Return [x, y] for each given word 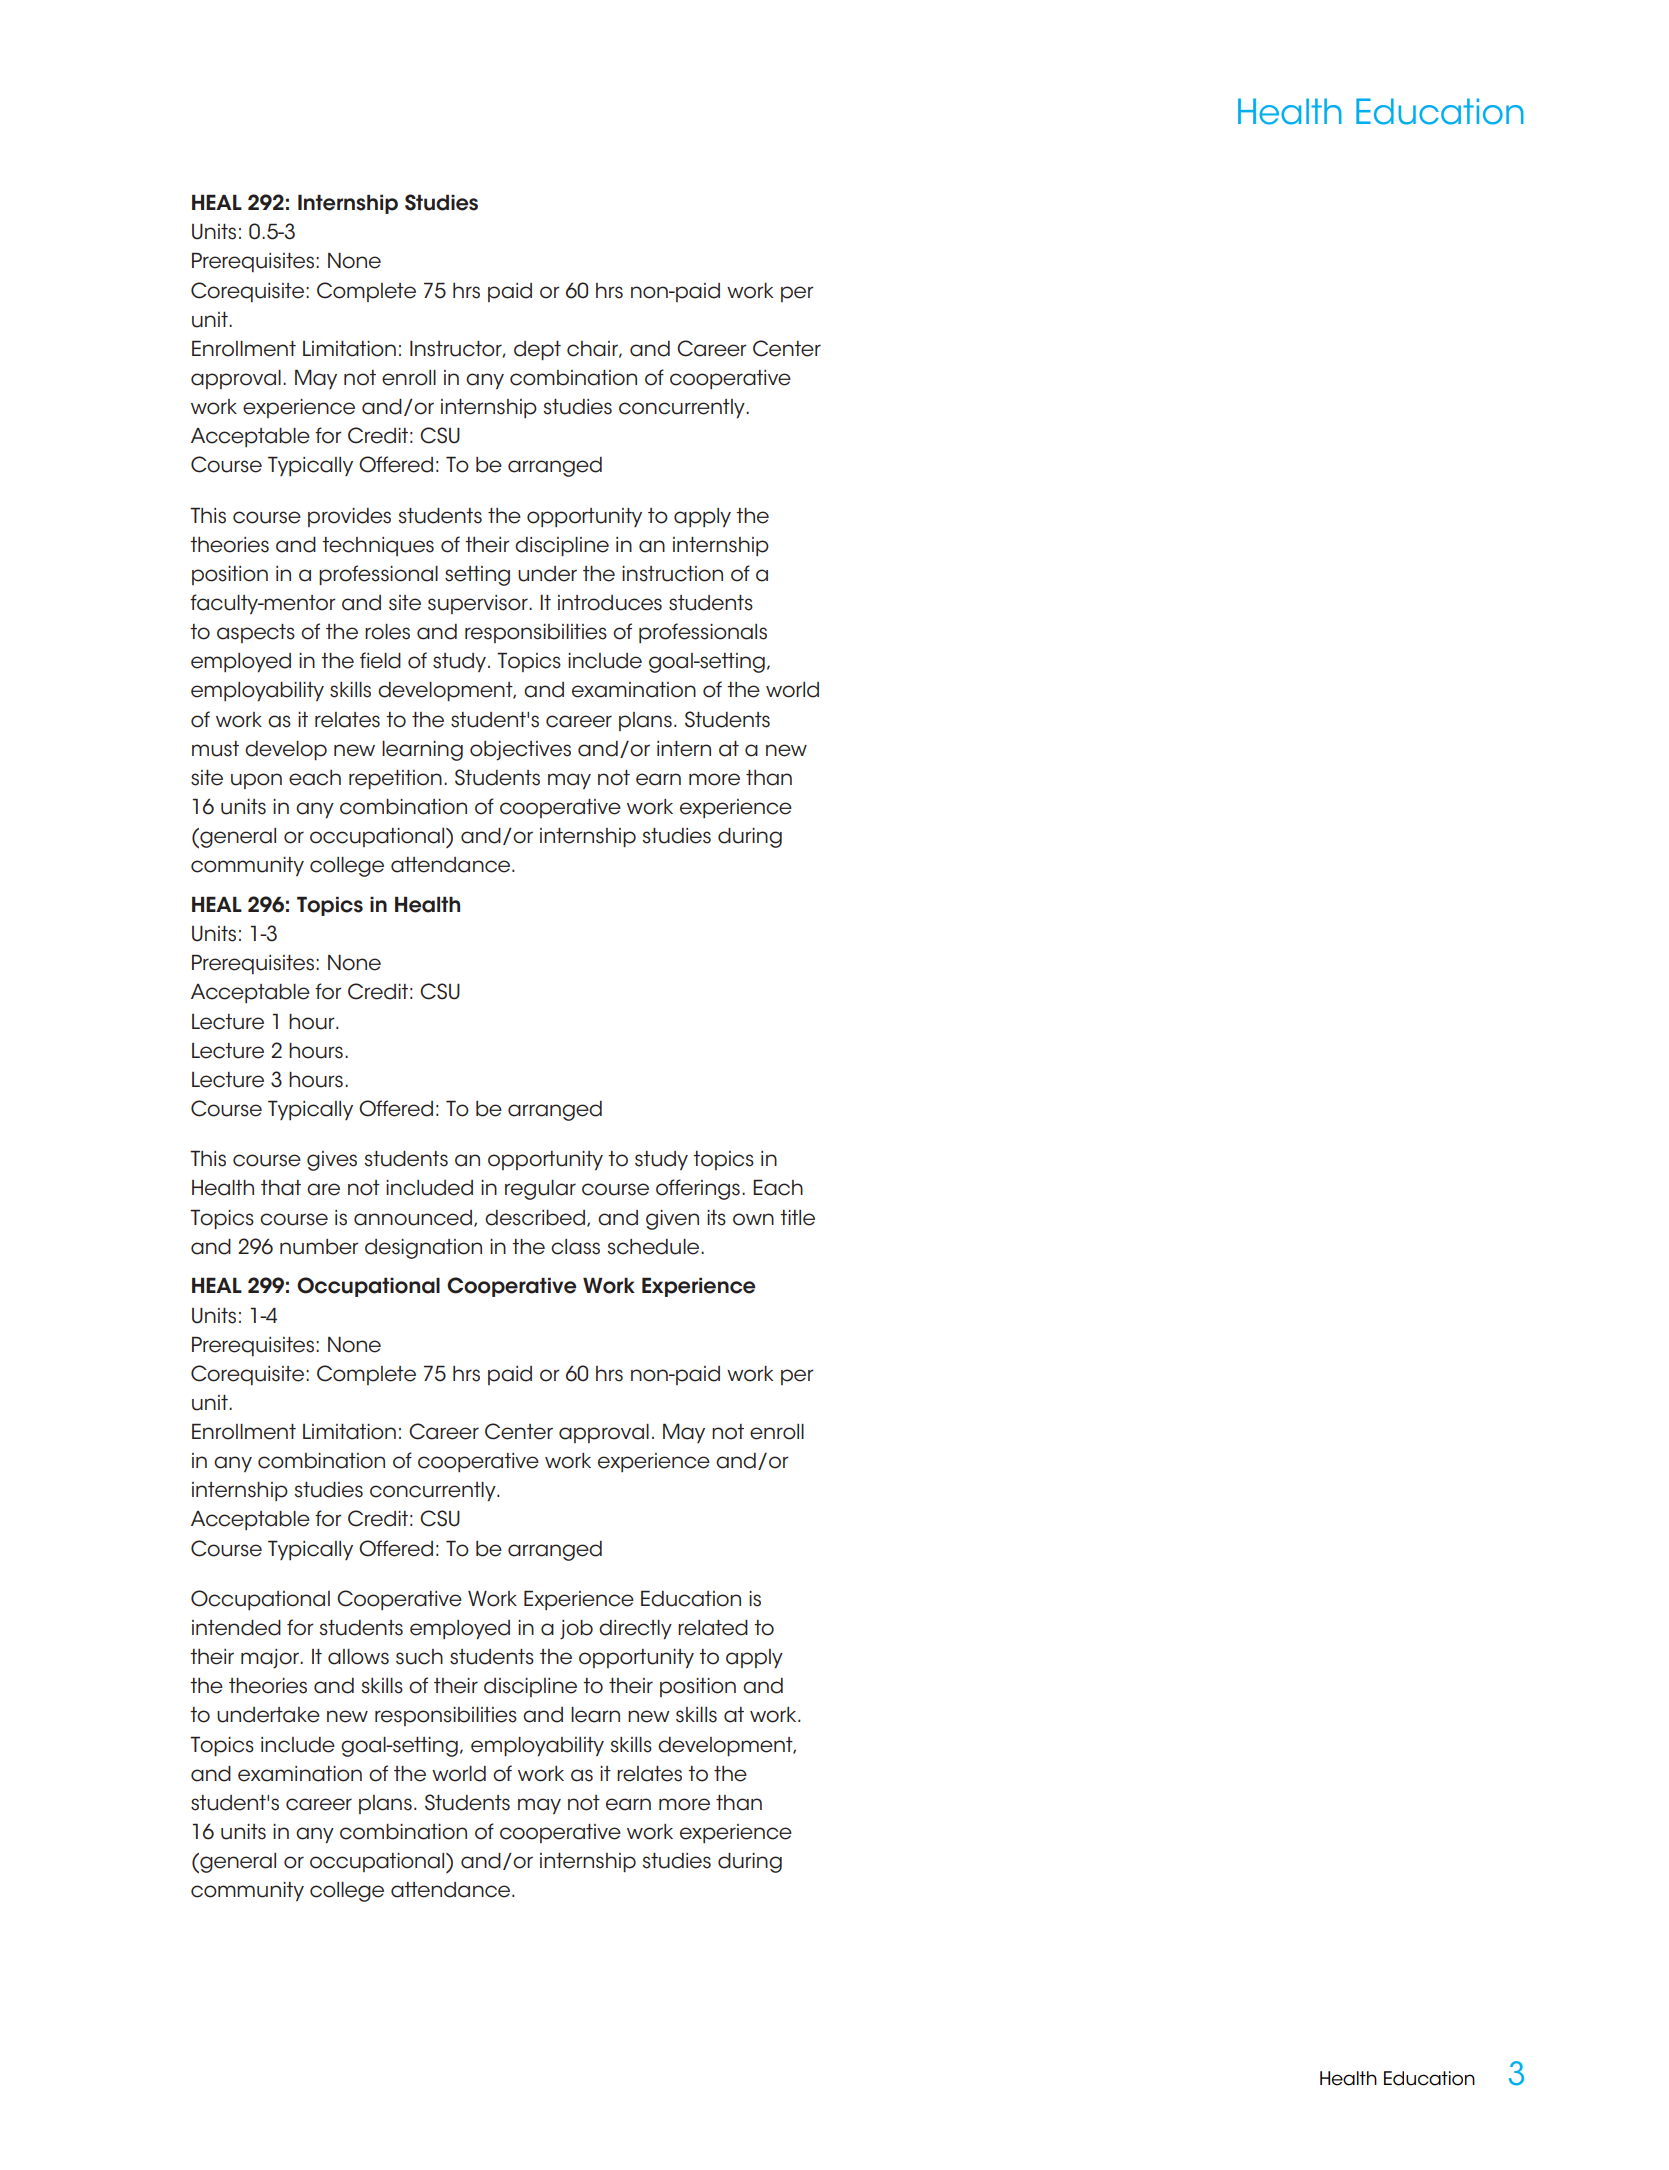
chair [593, 349]
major [271, 1658]
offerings [698, 1189]
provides [349, 517]
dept [537, 350]
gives [332, 1161]
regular [540, 1190]
